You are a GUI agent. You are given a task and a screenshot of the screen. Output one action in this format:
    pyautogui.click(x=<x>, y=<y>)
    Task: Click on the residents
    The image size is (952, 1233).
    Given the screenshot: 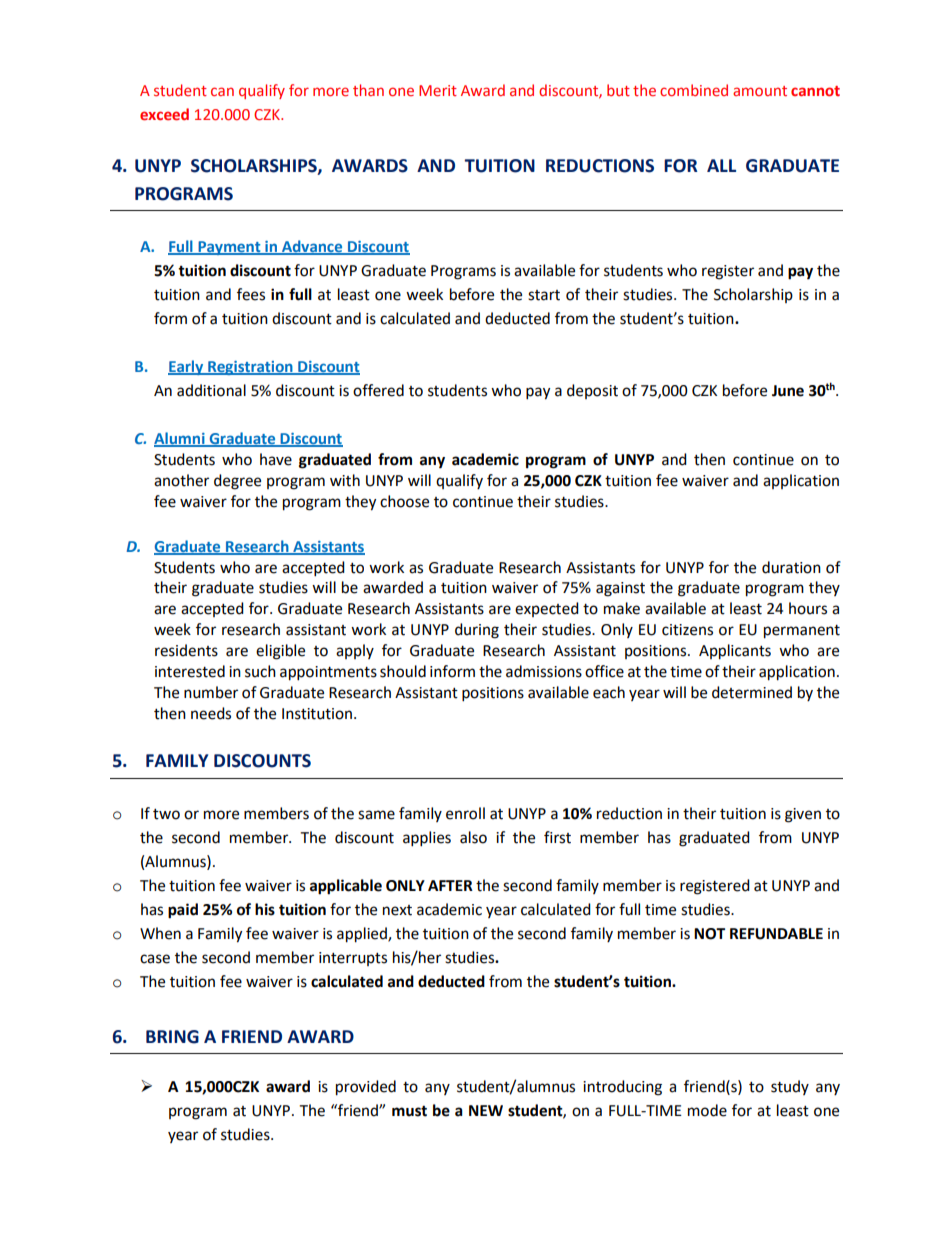 What is the action you would take?
    pyautogui.click(x=186, y=650)
